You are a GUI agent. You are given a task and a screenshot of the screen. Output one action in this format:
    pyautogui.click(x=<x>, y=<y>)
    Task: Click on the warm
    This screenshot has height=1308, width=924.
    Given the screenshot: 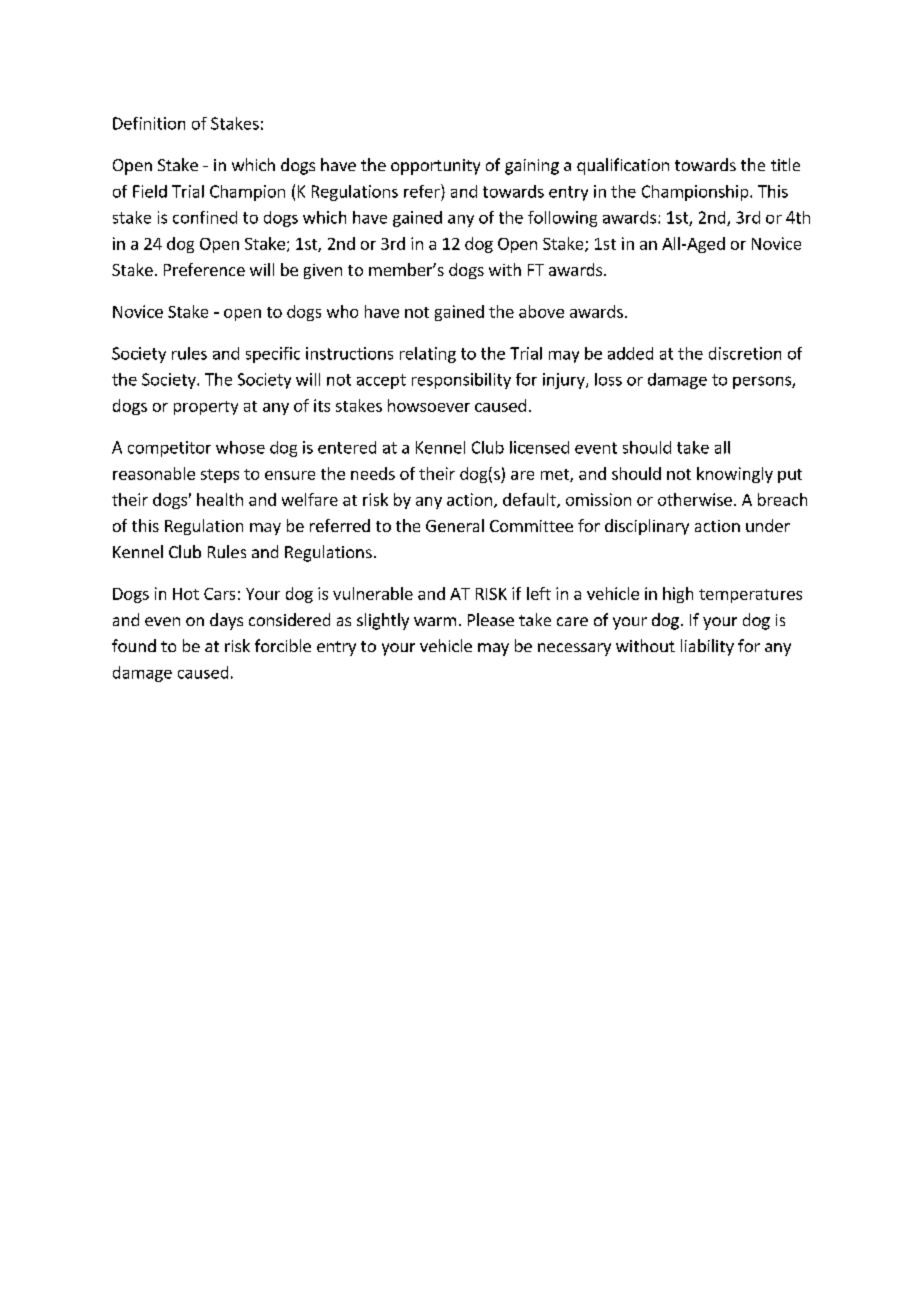 What is the action you would take?
    pyautogui.click(x=435, y=621)
